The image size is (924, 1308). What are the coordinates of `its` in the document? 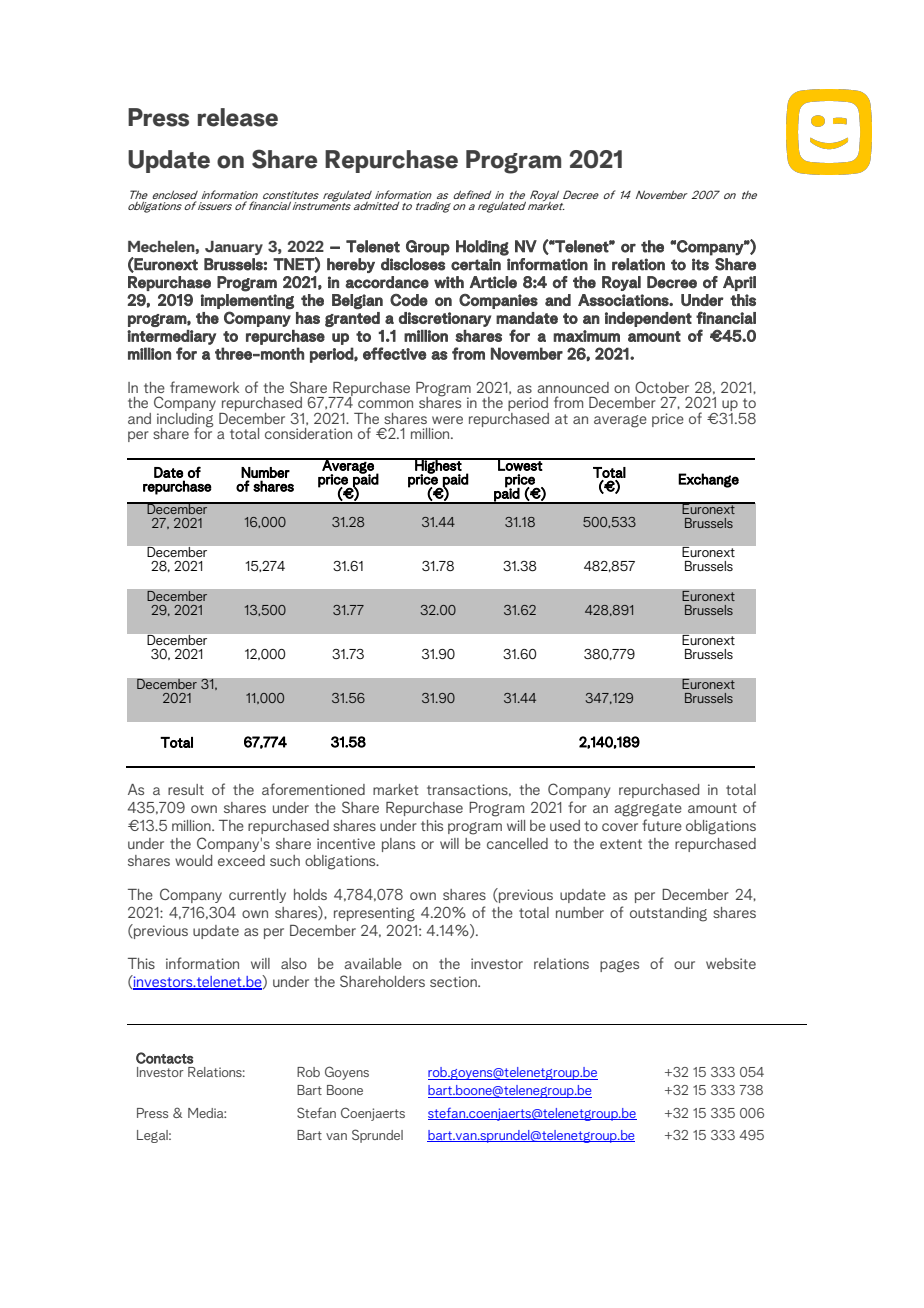 It's located at (700, 264).
